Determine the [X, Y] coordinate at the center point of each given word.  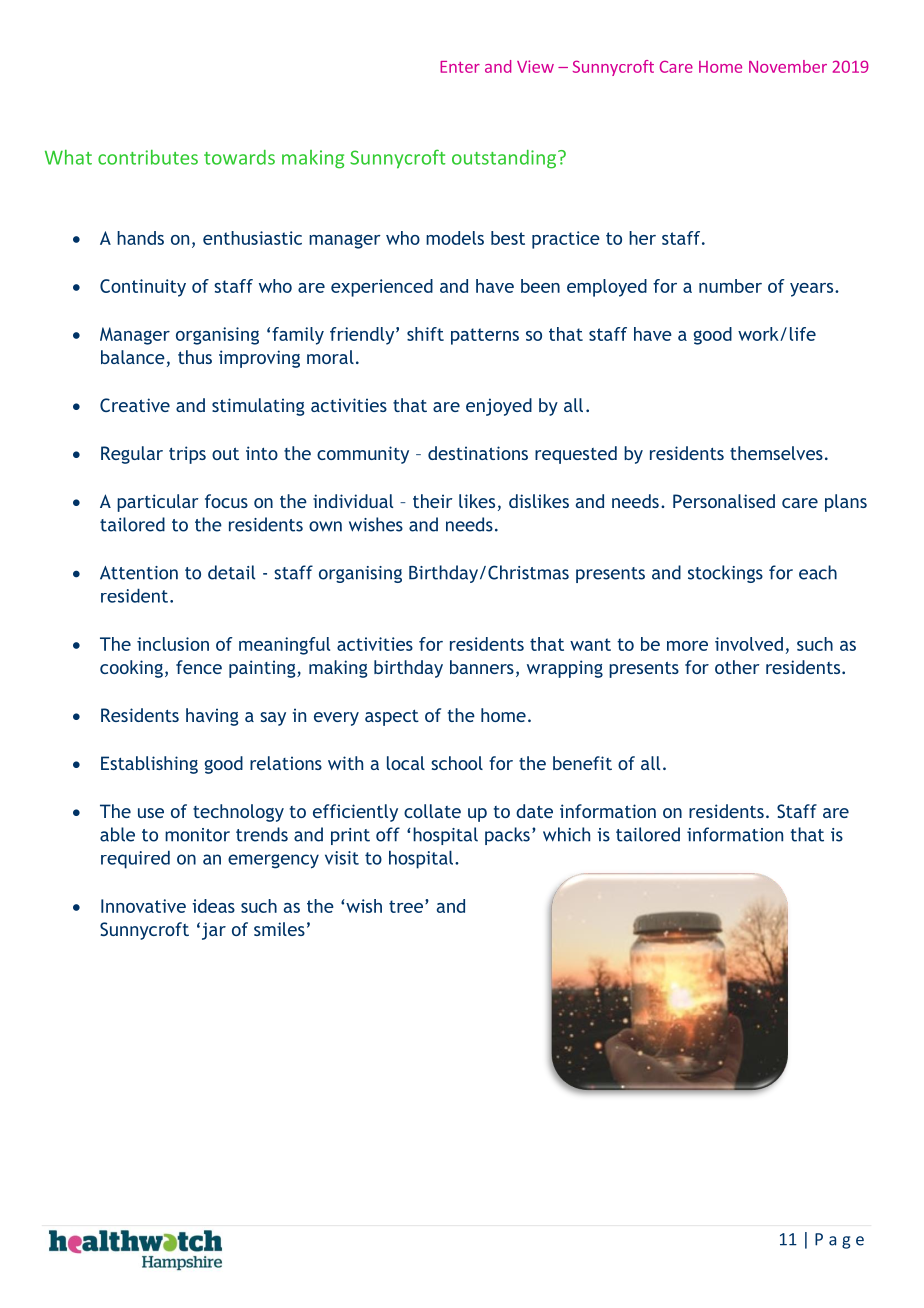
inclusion [173, 644]
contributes [148, 157]
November [788, 66]
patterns [485, 336]
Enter [460, 67]
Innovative [143, 906]
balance [133, 357]
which [566, 834]
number [730, 286]
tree [407, 906]
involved [749, 644]
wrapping [565, 669]
